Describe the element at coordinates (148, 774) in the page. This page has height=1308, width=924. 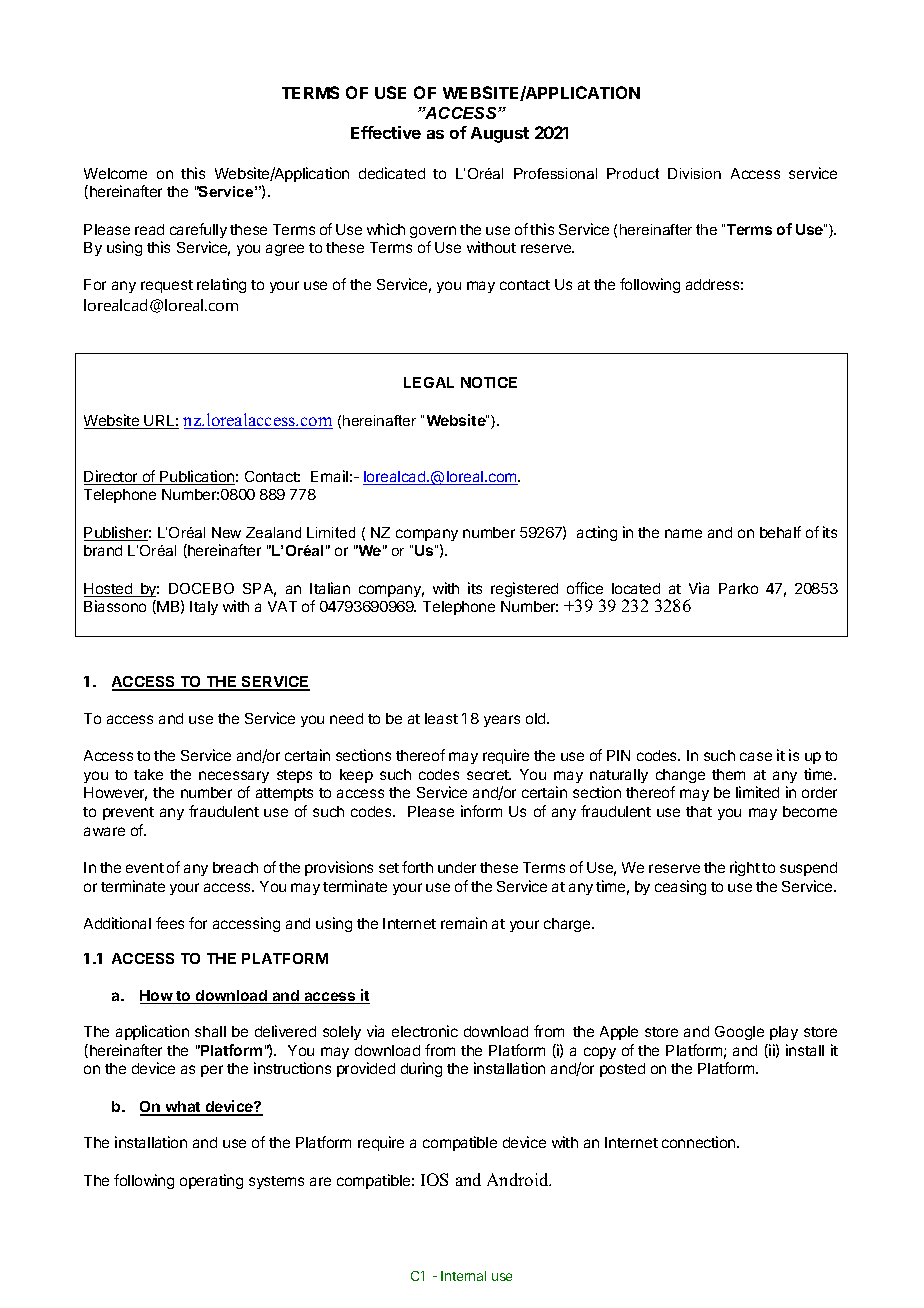
I see `take` at that location.
